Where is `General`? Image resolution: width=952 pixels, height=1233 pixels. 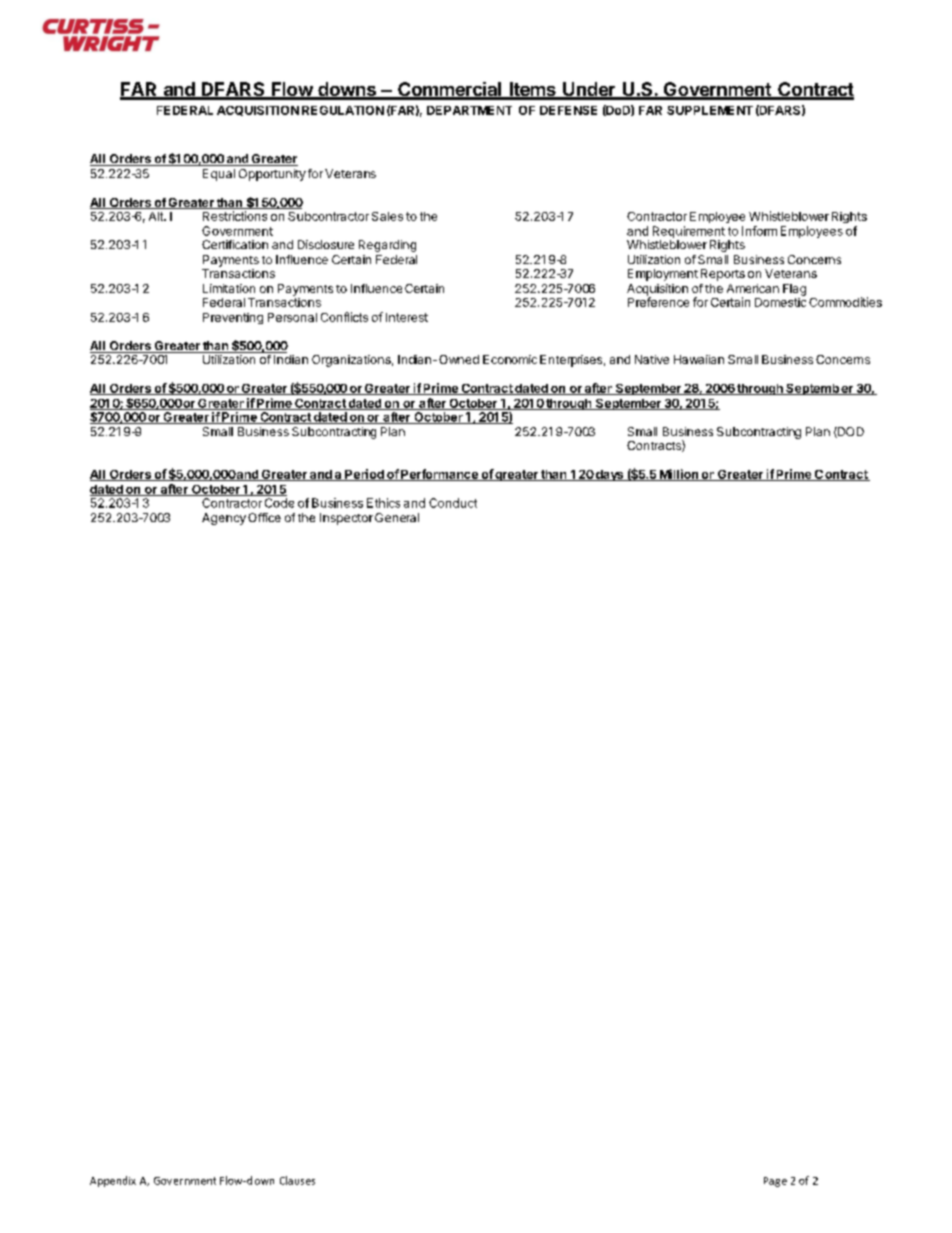 General is located at coordinates (397, 517).
